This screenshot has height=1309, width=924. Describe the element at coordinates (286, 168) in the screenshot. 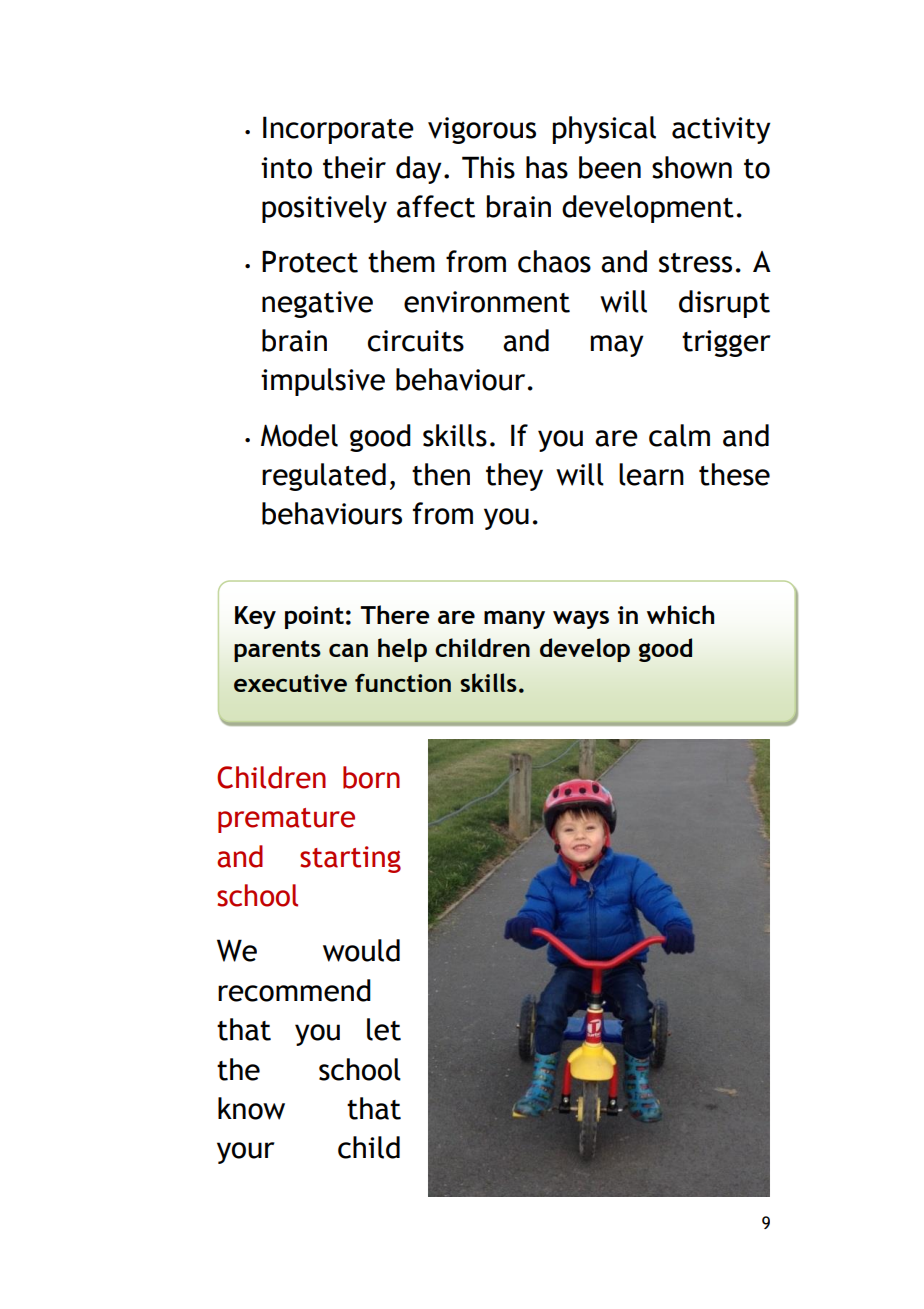

I see `into` at that location.
